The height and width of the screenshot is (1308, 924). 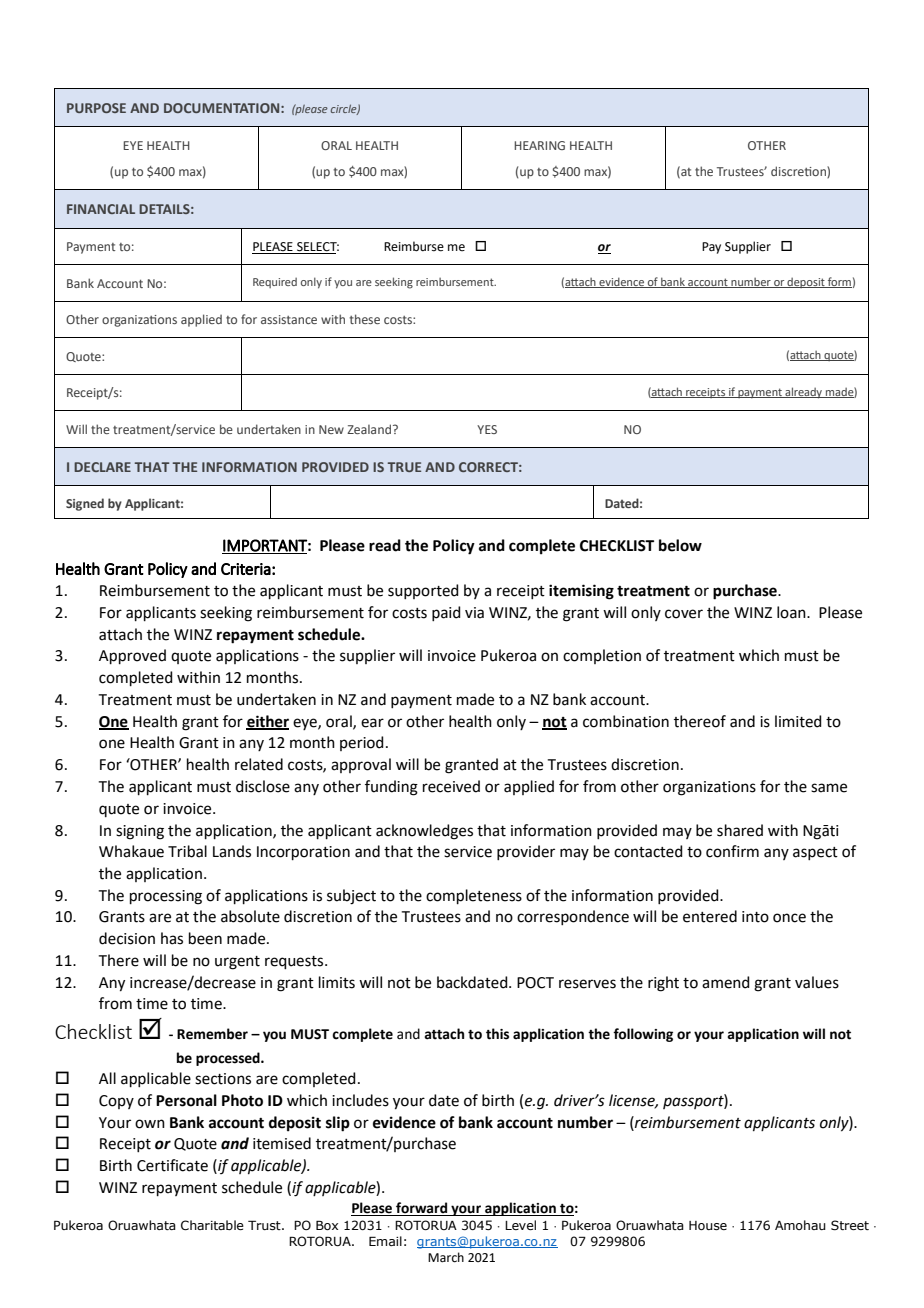 I want to click on limited, so click(x=798, y=721).
